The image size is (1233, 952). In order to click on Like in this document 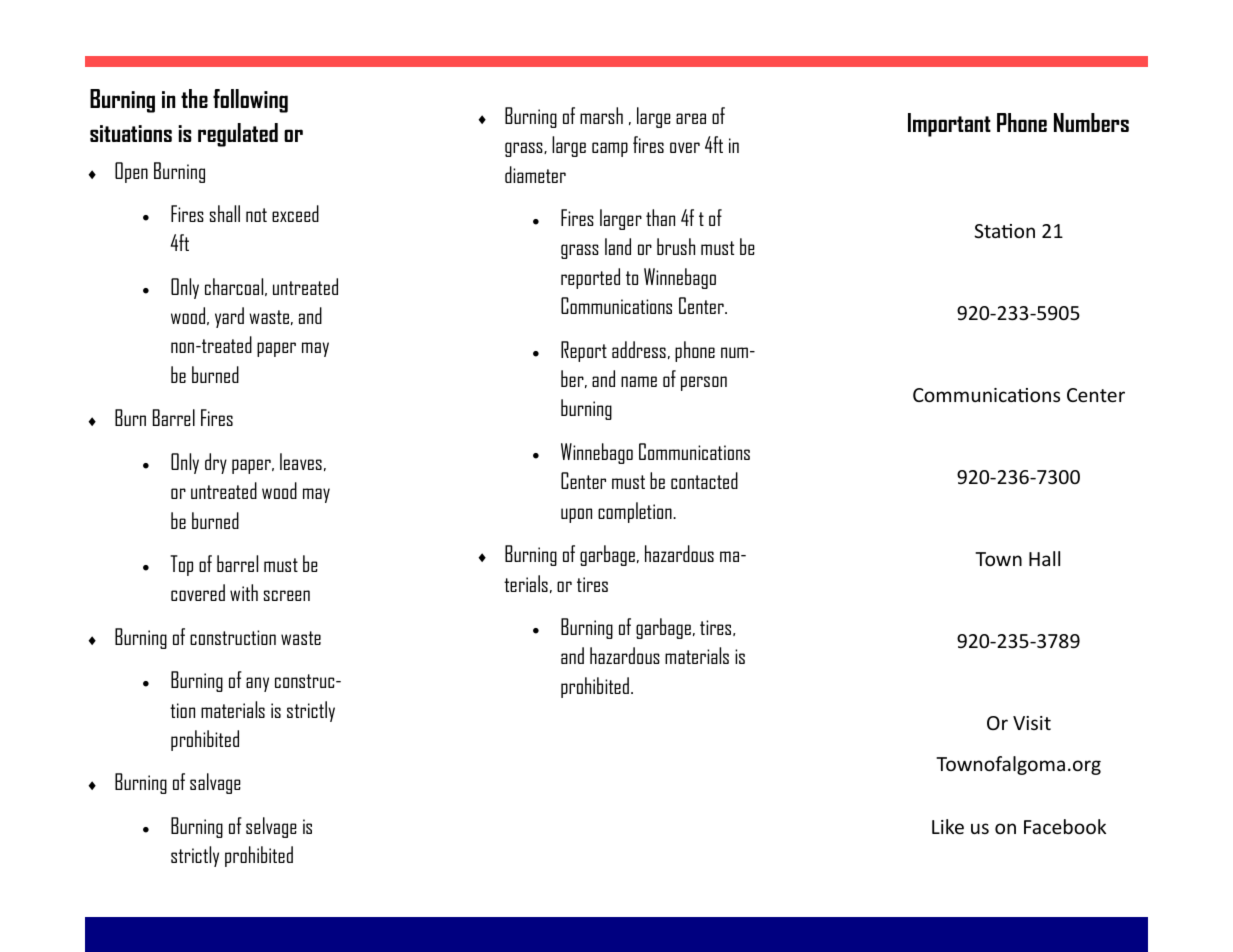, I will do `click(948, 826)`.
